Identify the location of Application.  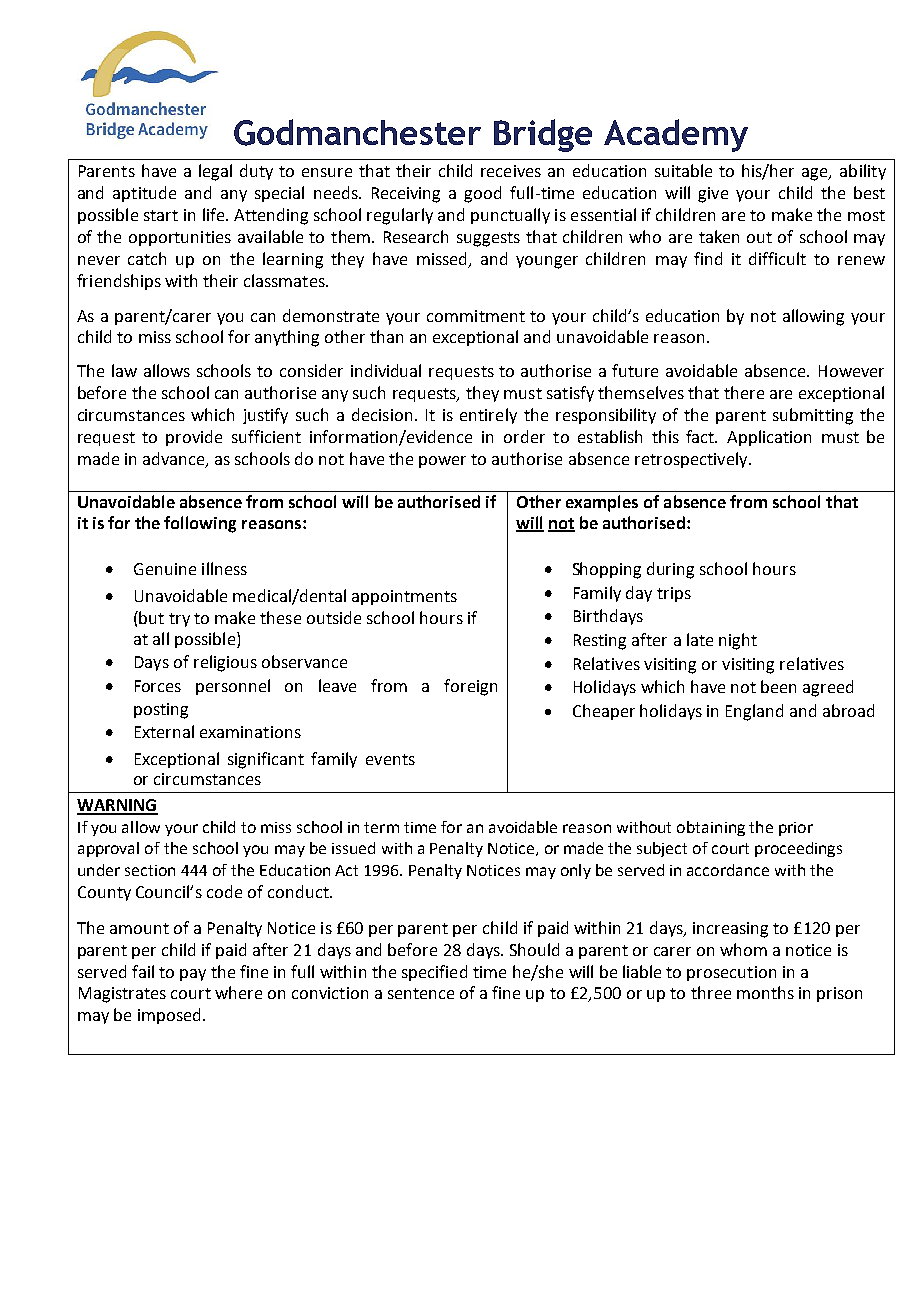
(769, 438).
